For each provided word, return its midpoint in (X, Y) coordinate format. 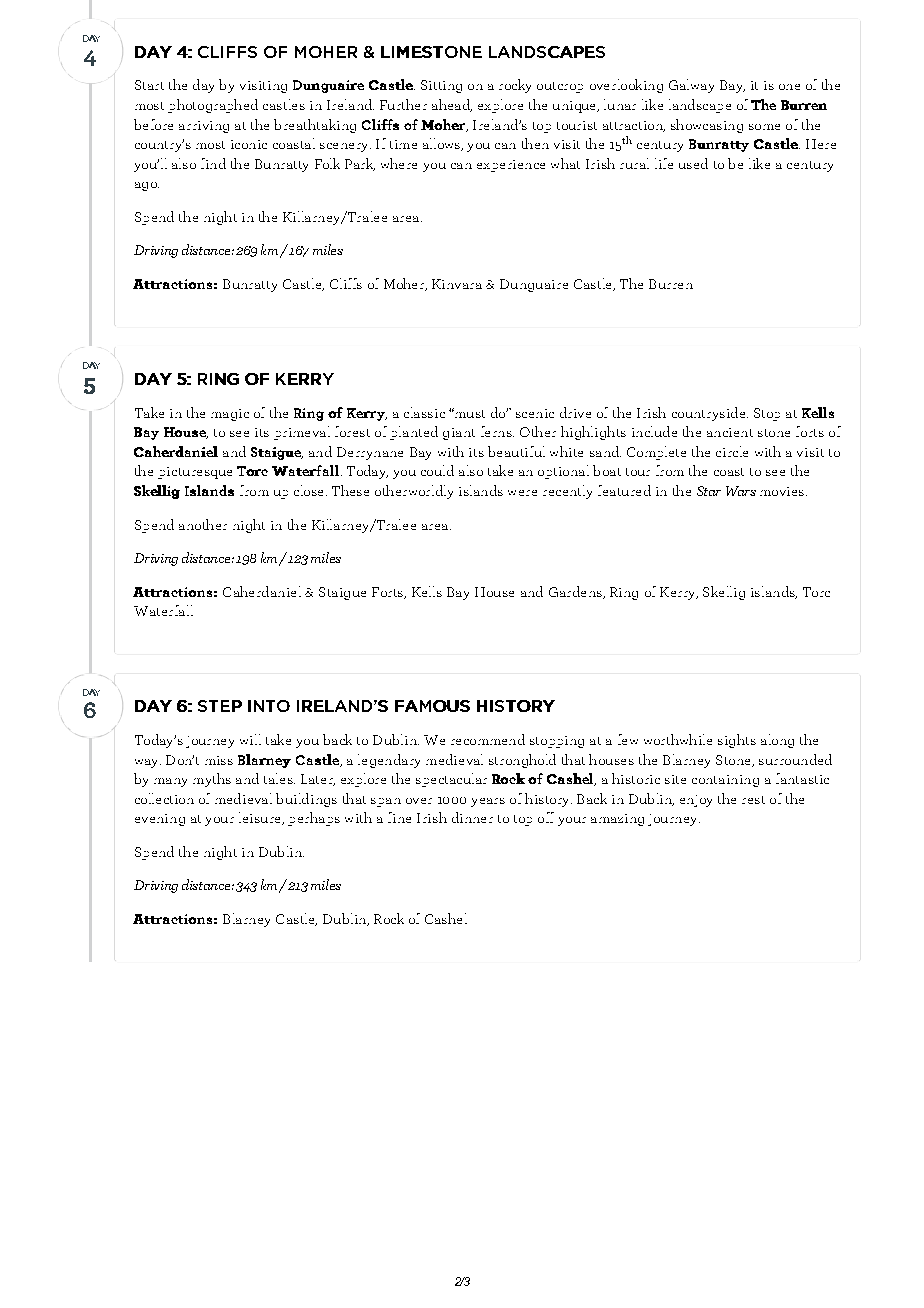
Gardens (576, 592)
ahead (452, 105)
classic (424, 412)
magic (230, 415)
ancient (730, 432)
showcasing (707, 126)
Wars (741, 491)
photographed (213, 106)
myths (212, 780)
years (488, 802)
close (308, 490)
